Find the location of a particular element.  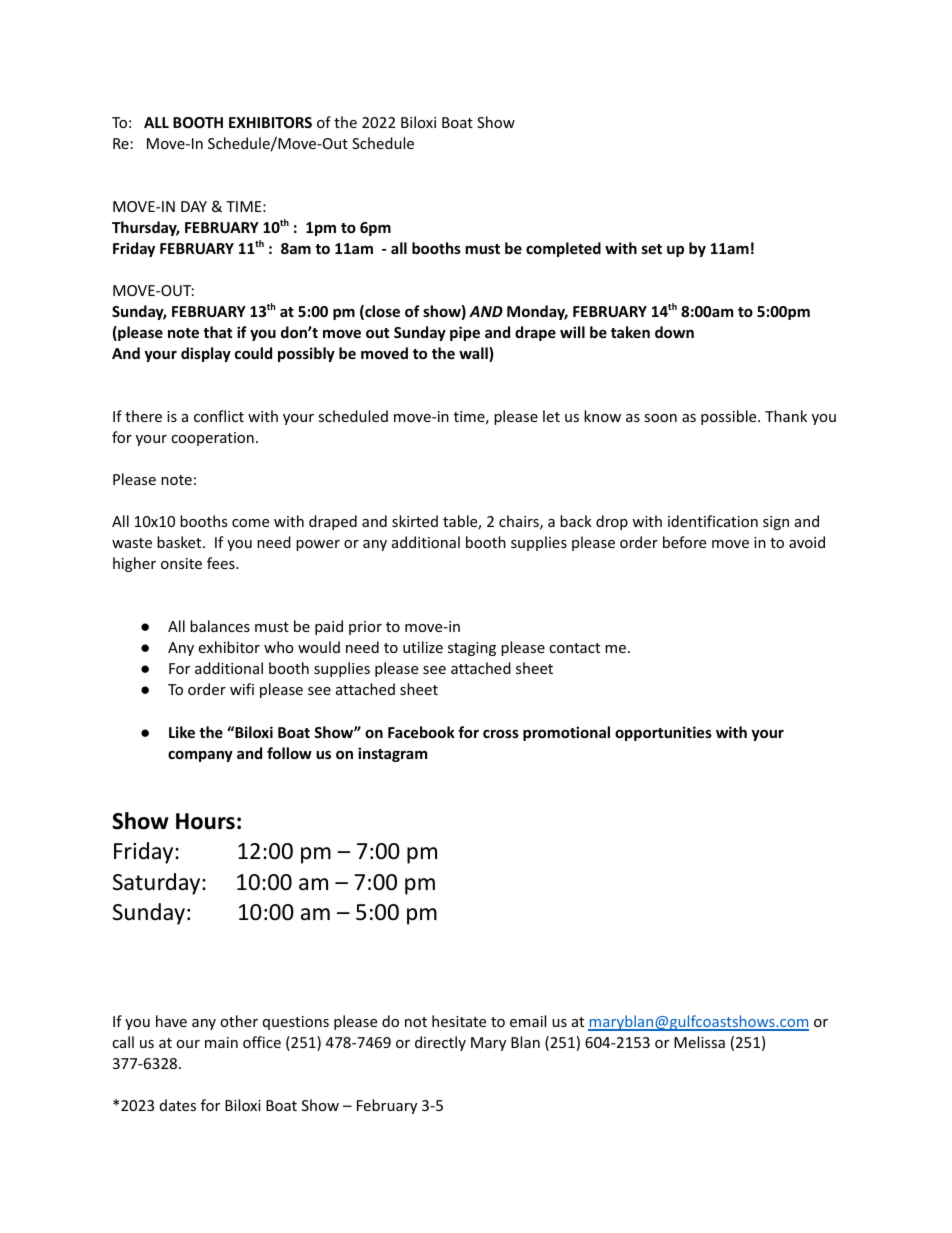

Melissa is located at coordinates (699, 1042).
